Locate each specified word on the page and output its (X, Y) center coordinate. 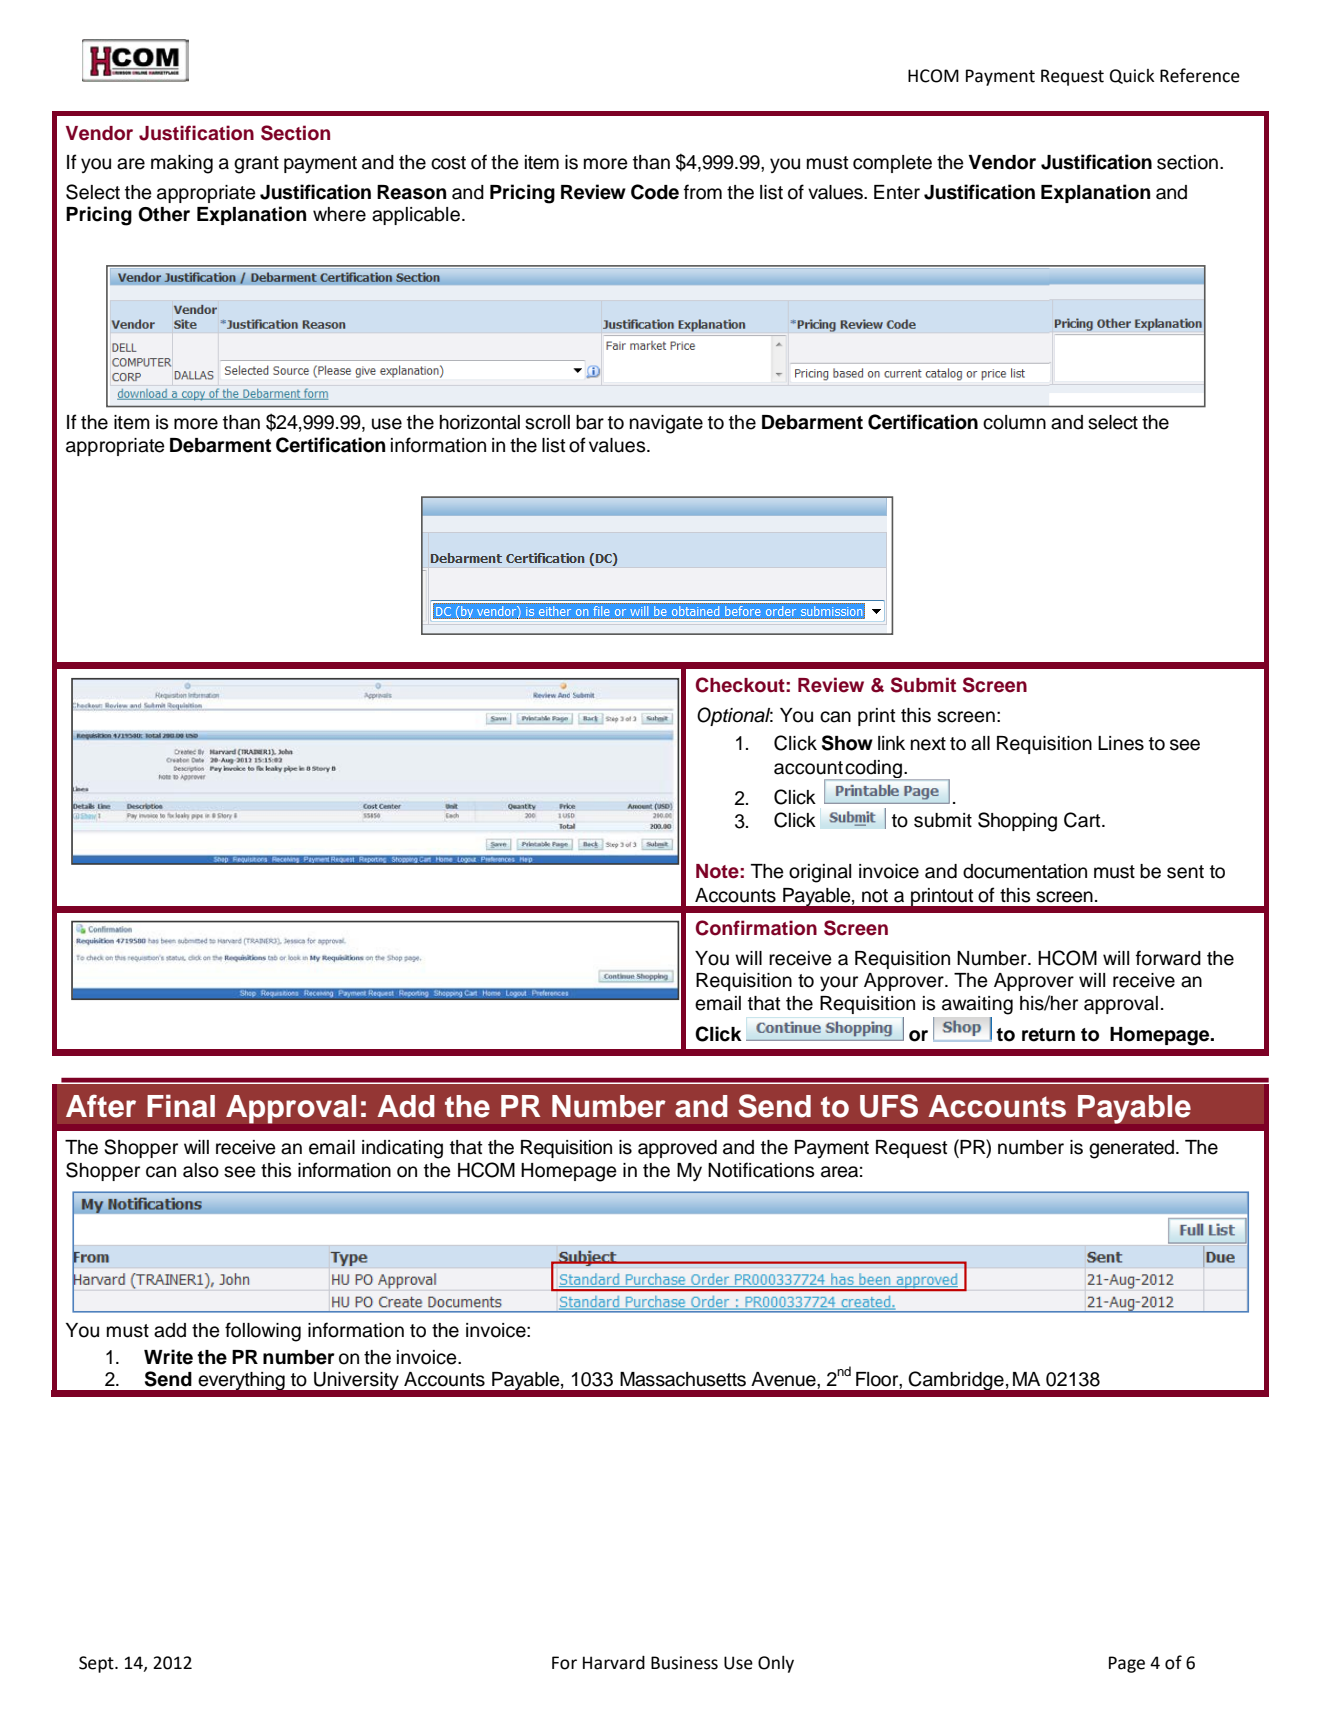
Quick (1132, 76)
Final (181, 1106)
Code (655, 192)
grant (256, 165)
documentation (1025, 871)
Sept (97, 1664)
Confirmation (756, 928)
